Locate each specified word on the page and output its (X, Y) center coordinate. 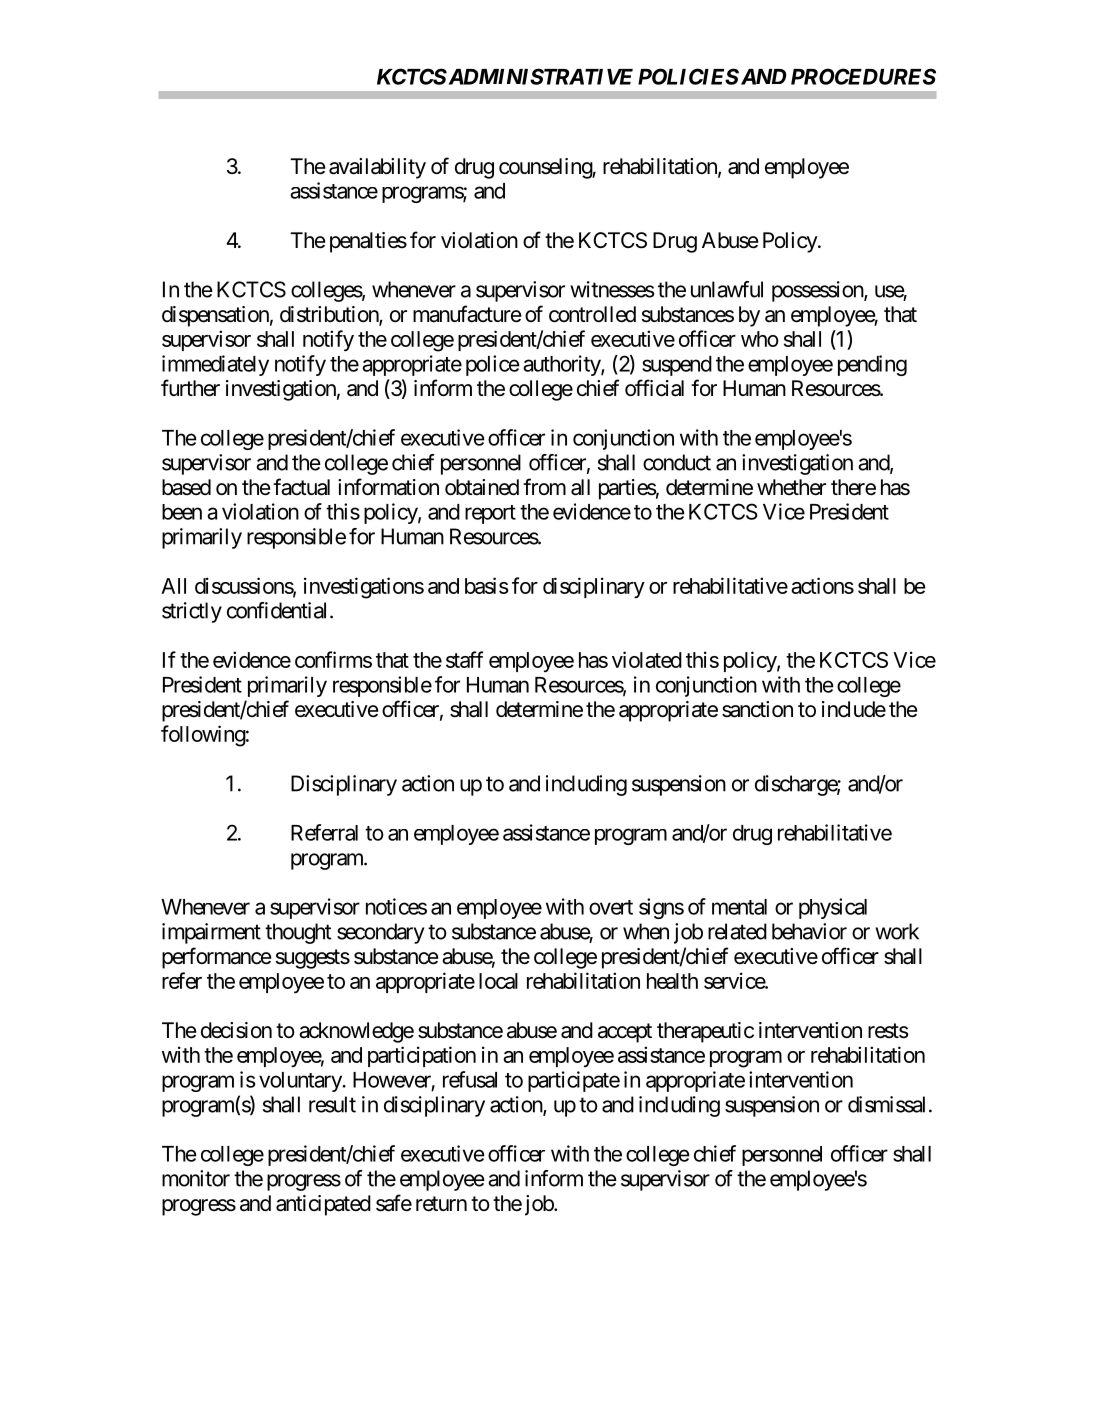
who (760, 339)
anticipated (323, 1205)
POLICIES (688, 76)
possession (818, 291)
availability (377, 168)
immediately (215, 365)
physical (833, 908)
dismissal (886, 1104)
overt (611, 907)
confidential (276, 610)
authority (562, 365)
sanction (757, 709)
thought (298, 933)
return (441, 1204)
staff (464, 659)
